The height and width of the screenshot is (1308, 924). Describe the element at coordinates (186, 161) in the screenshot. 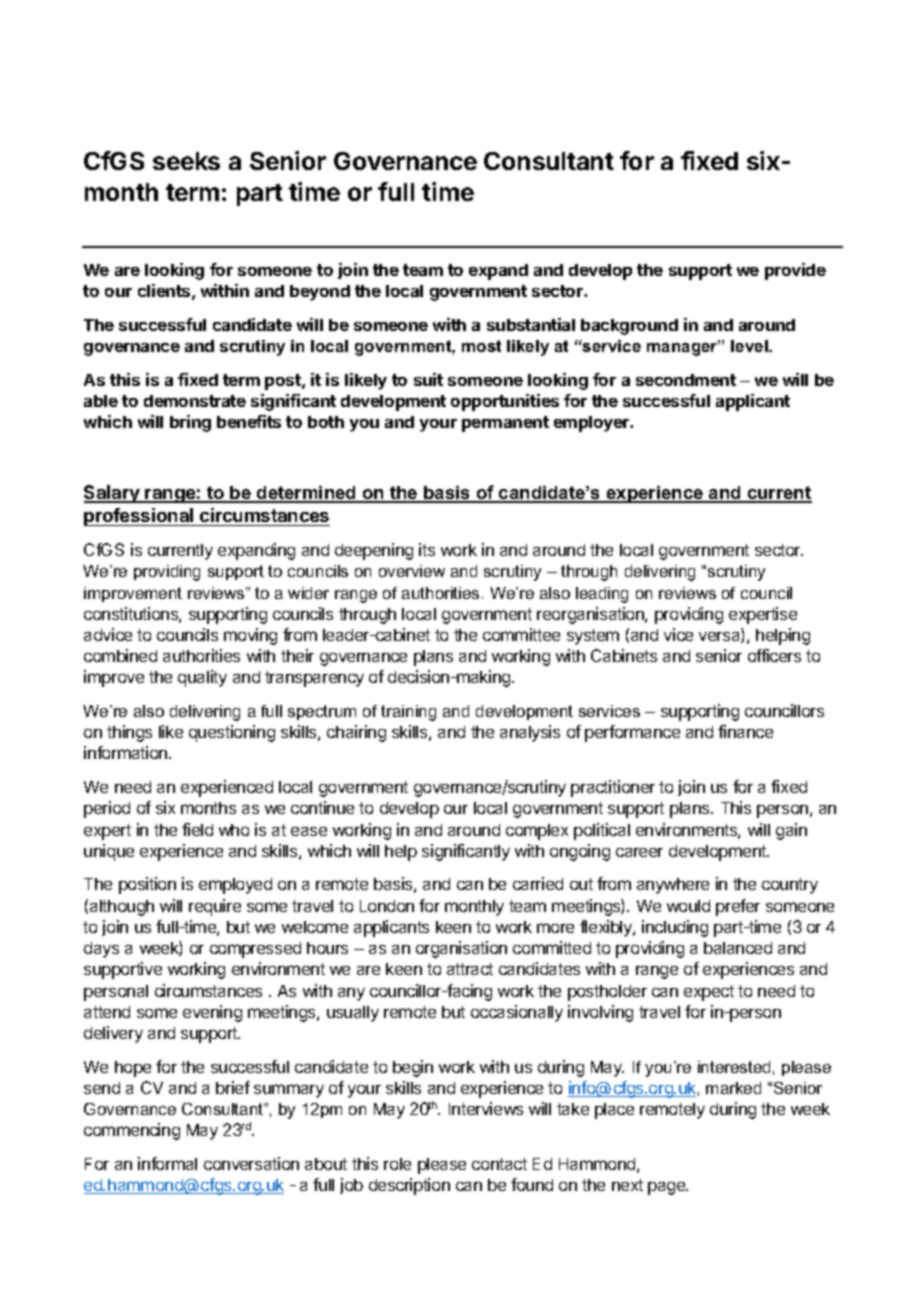

I see `seeks` at that location.
